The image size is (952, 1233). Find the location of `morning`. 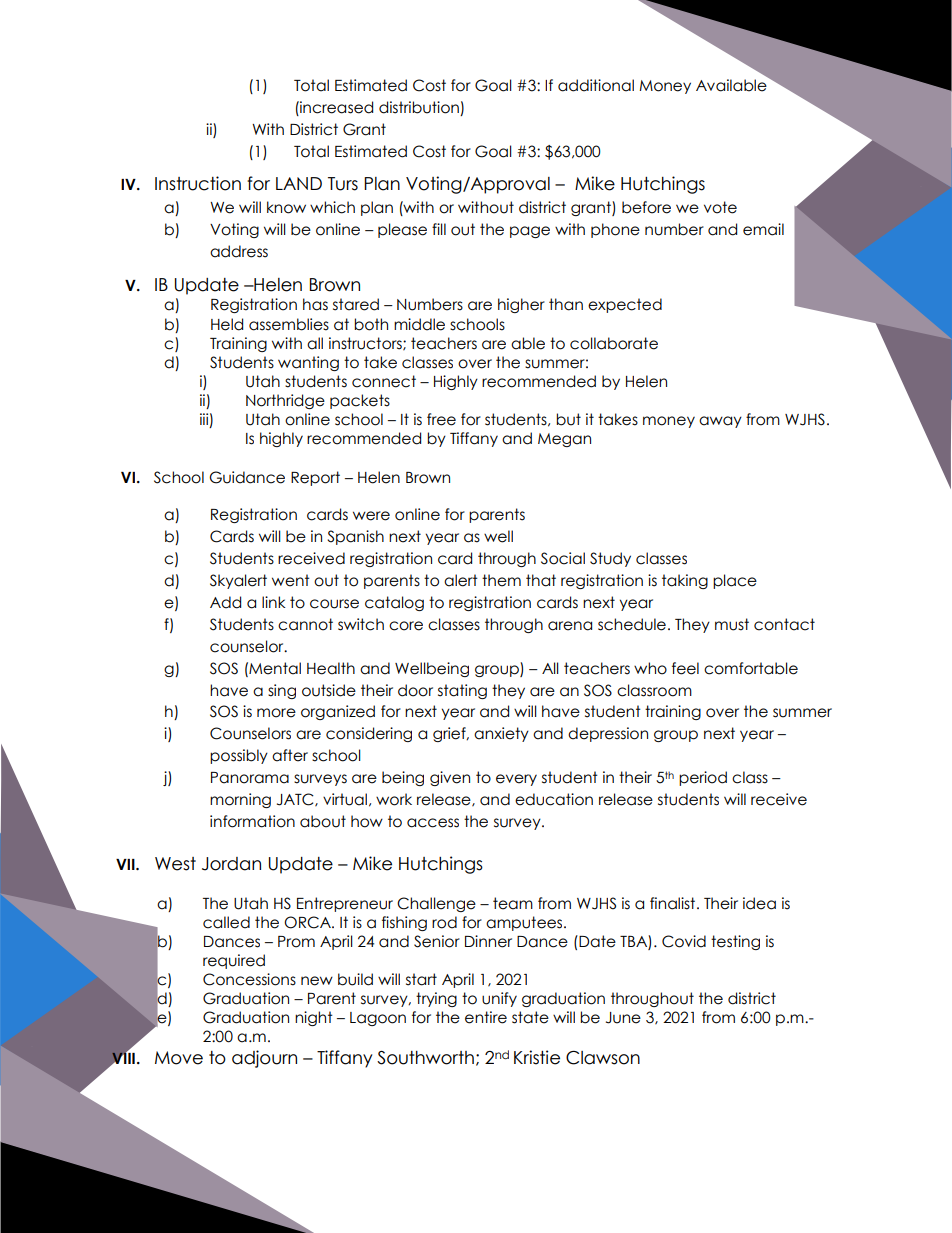

morning is located at coordinates (240, 800).
